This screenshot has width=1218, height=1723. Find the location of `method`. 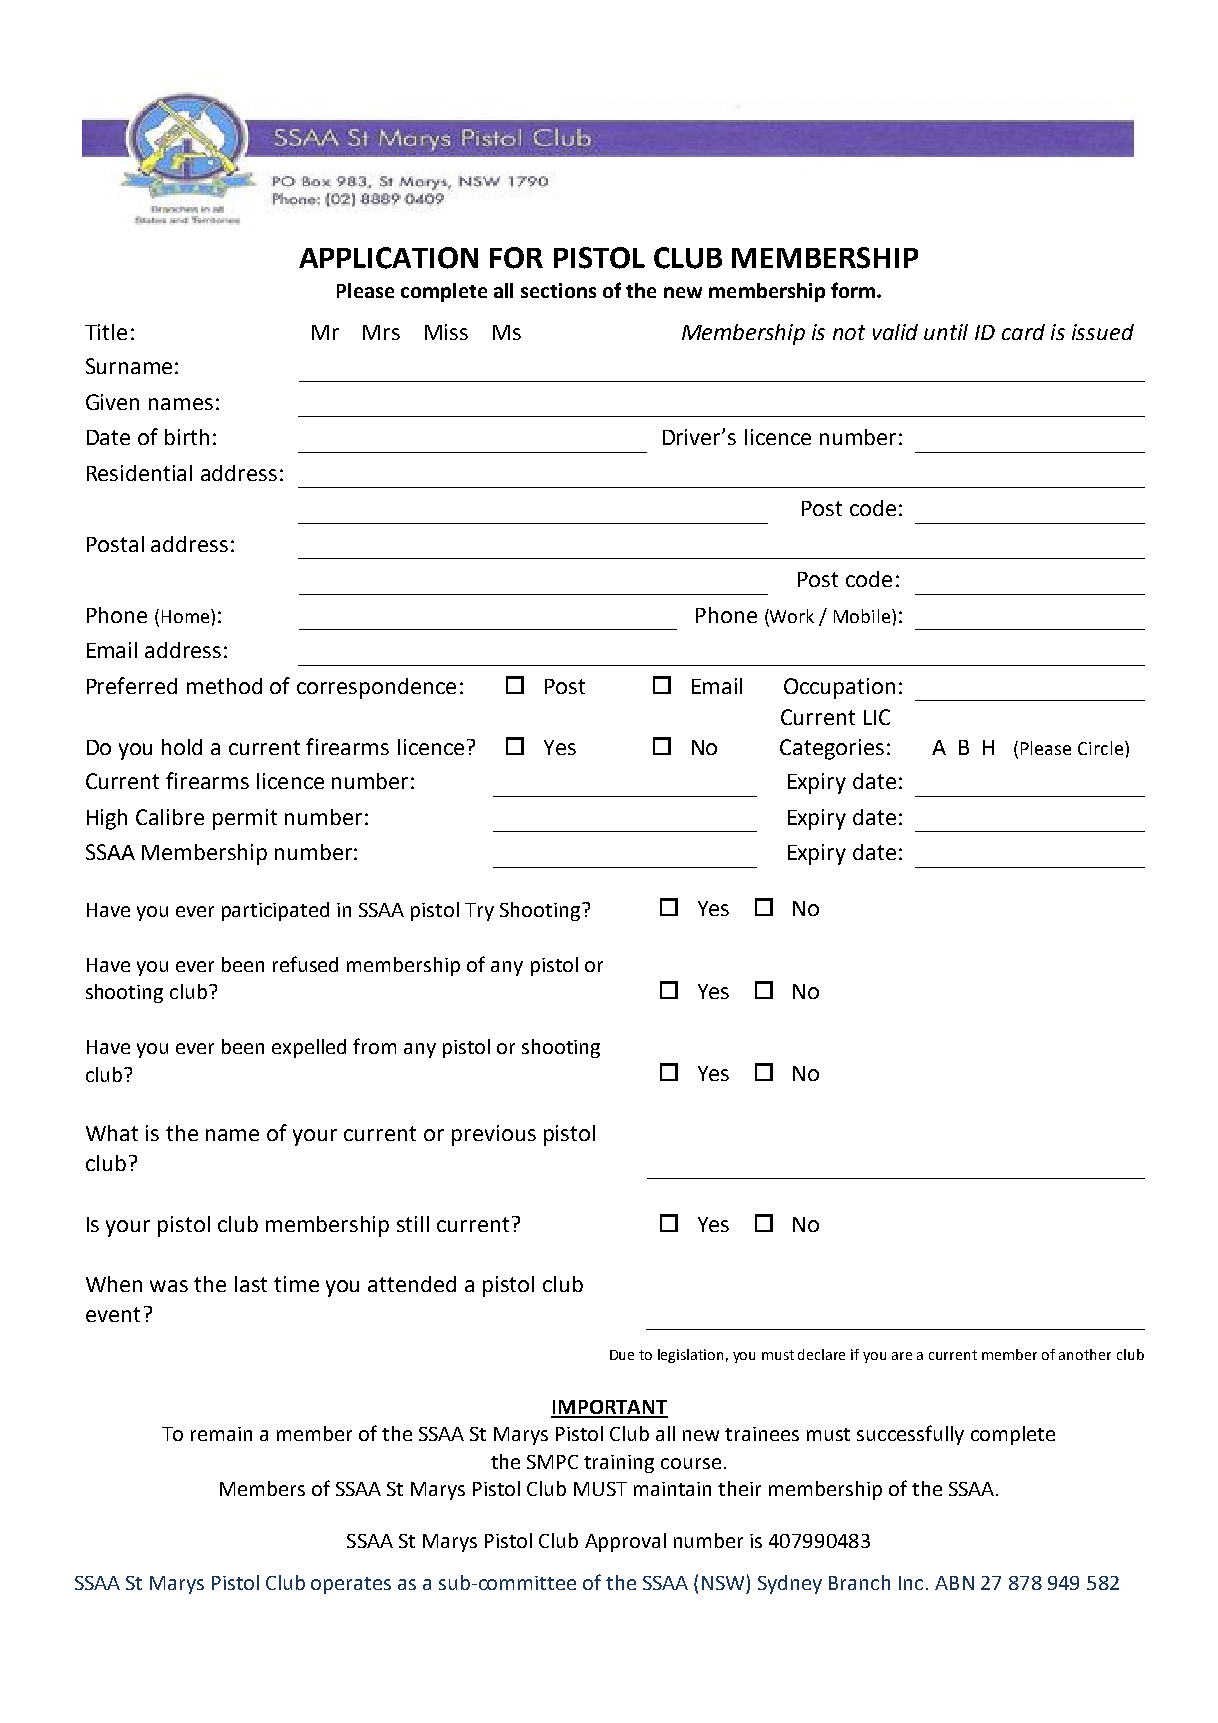

method is located at coordinates (224, 686).
